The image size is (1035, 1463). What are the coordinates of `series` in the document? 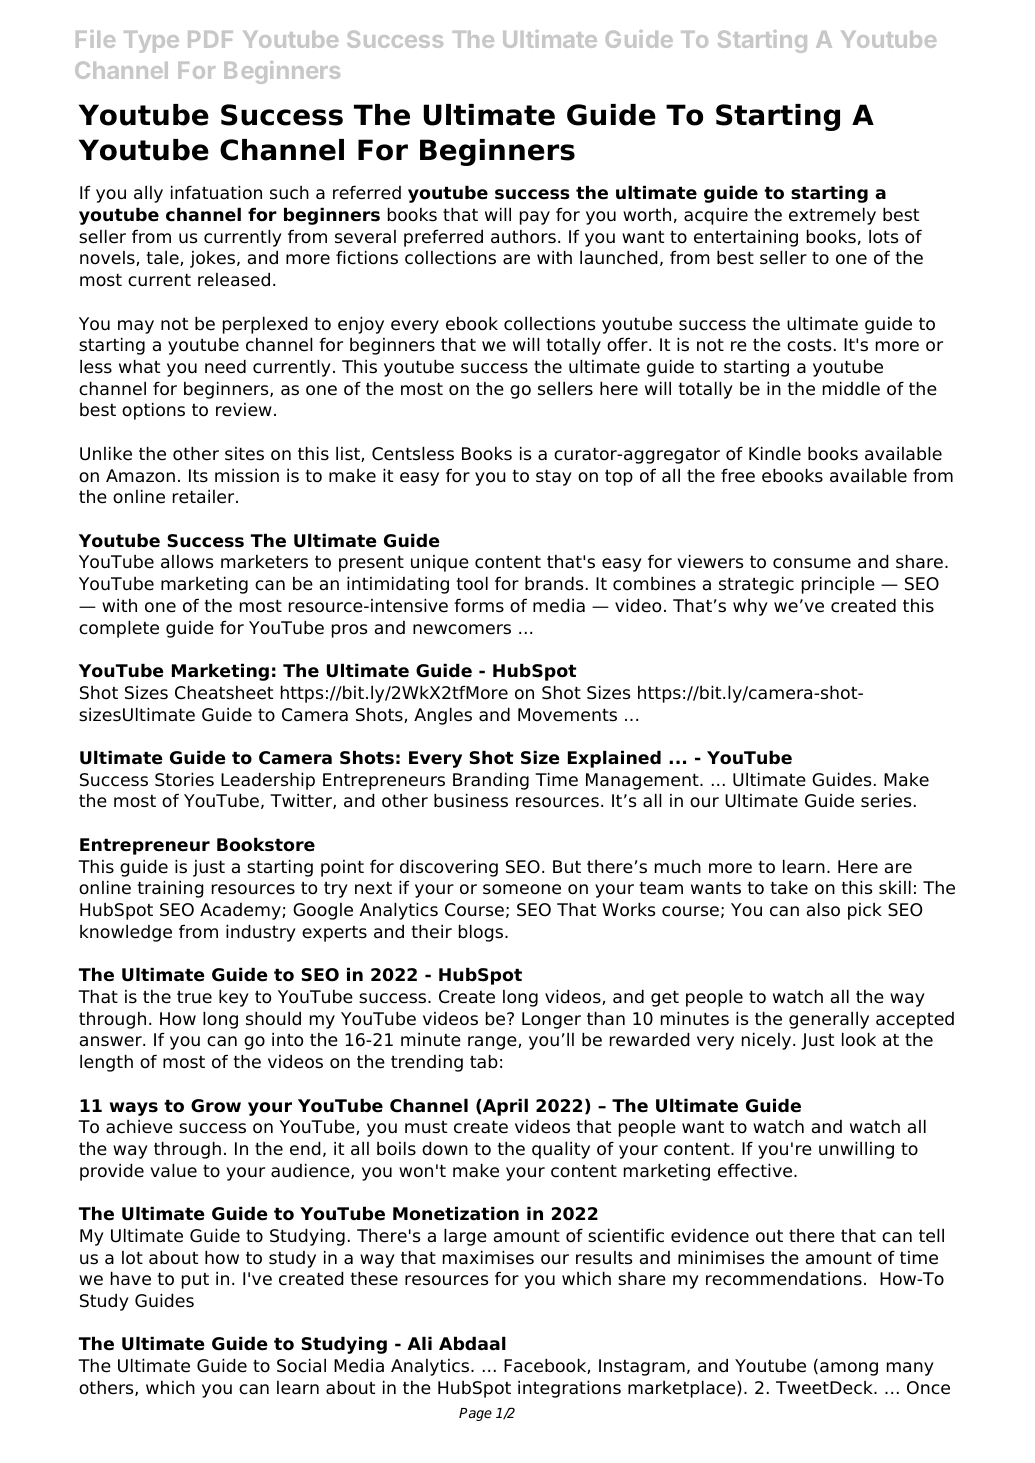 It's located at (886, 801).
